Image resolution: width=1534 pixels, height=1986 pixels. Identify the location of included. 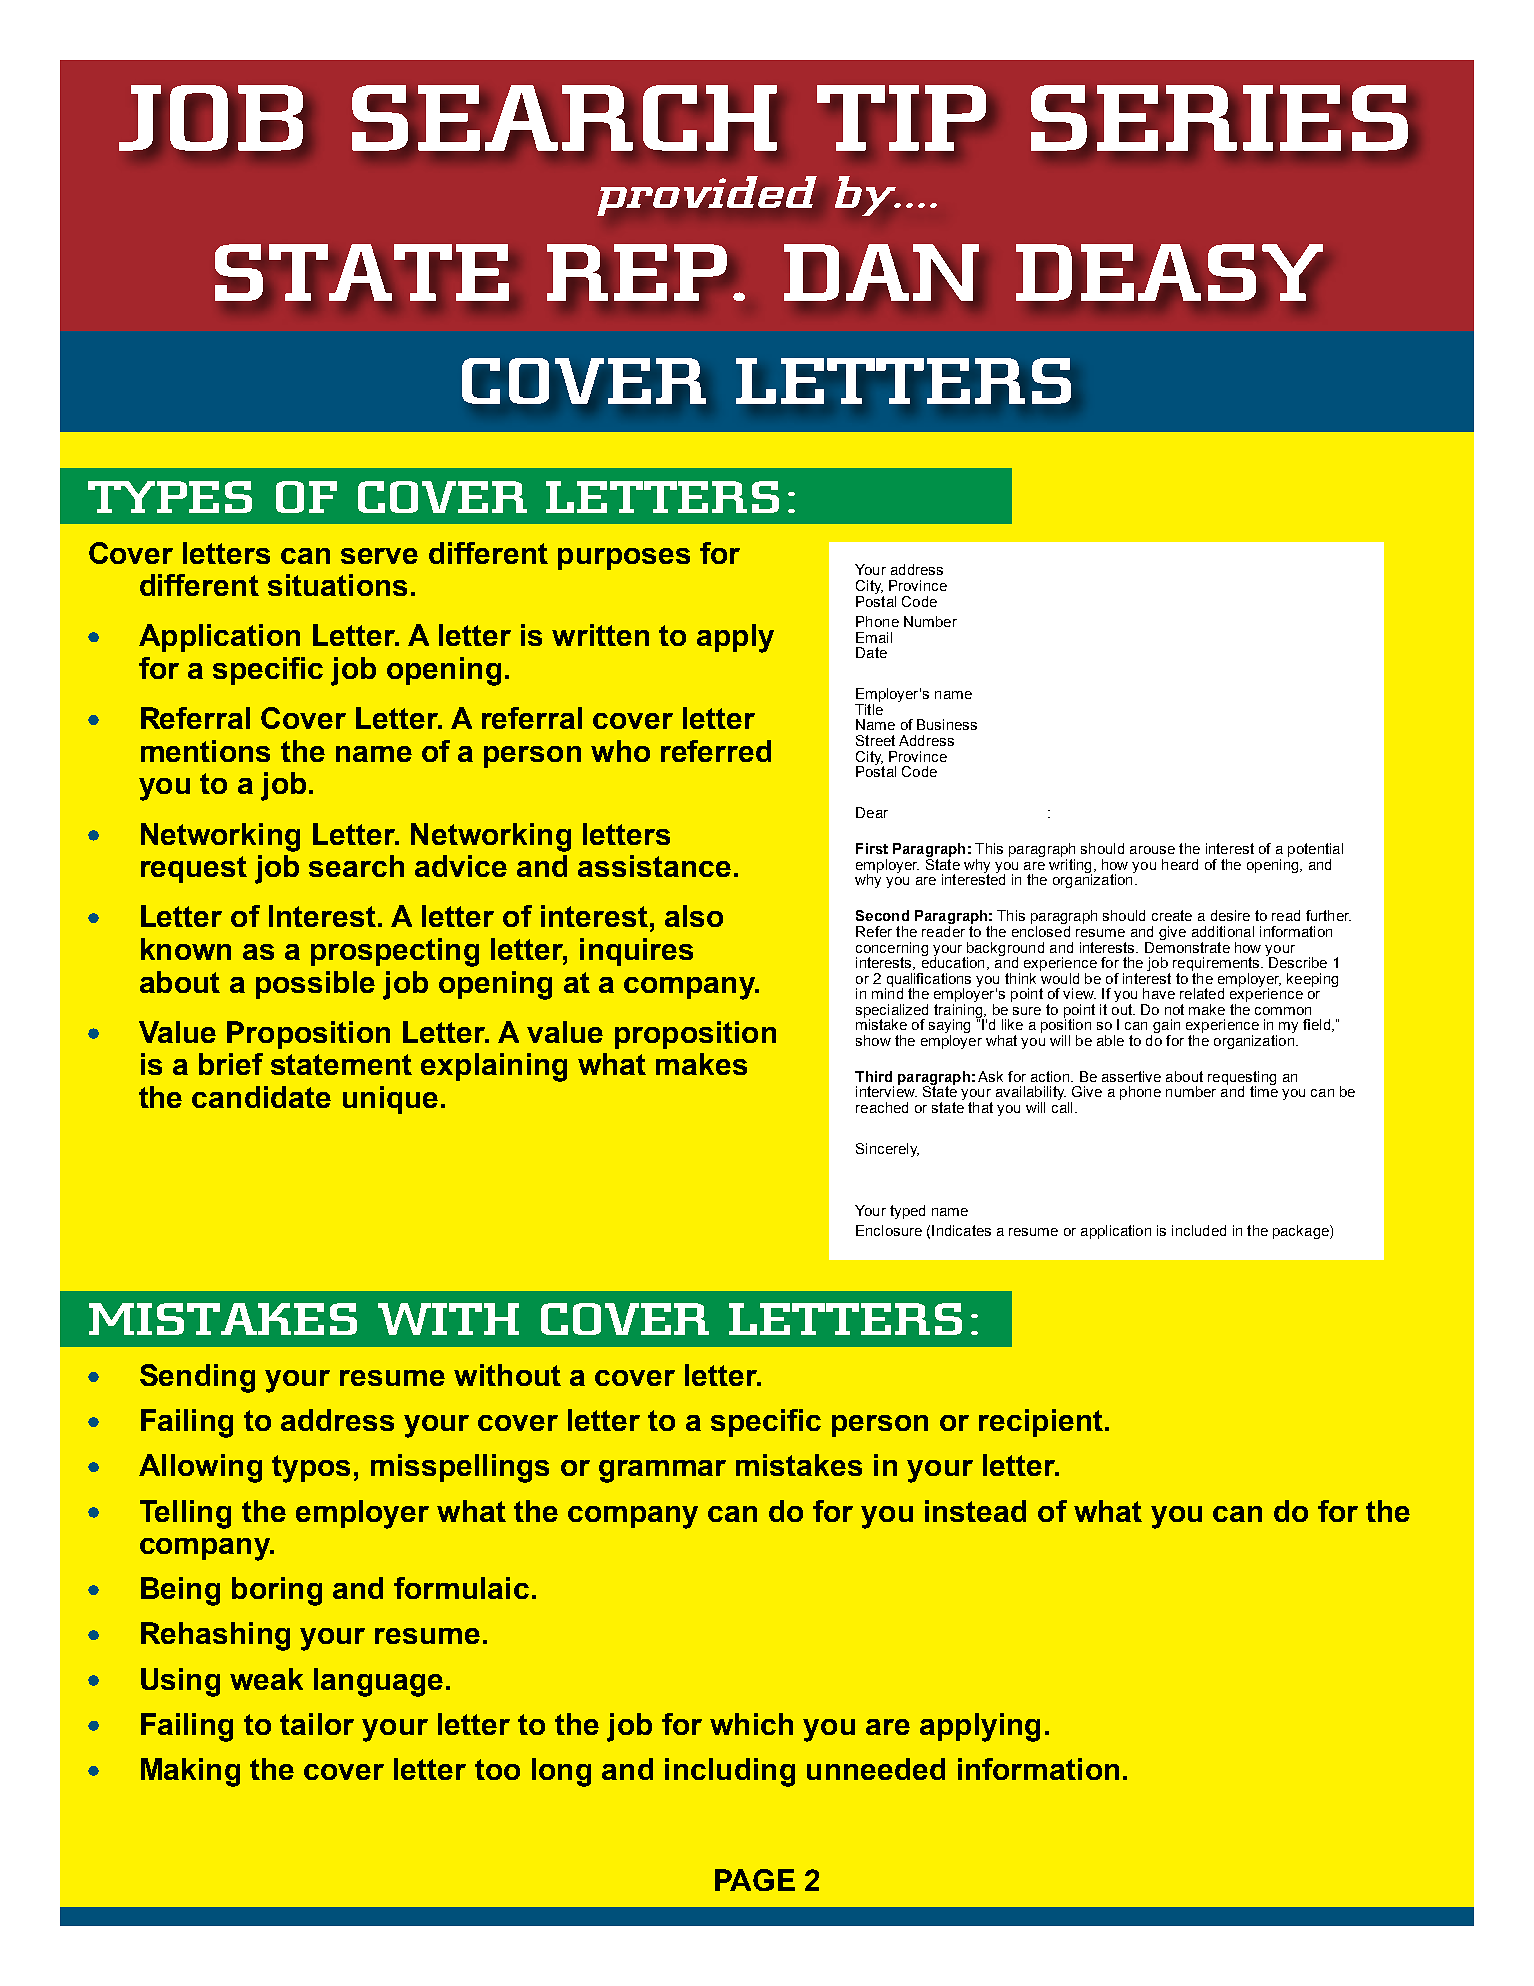
(1199, 1230).
